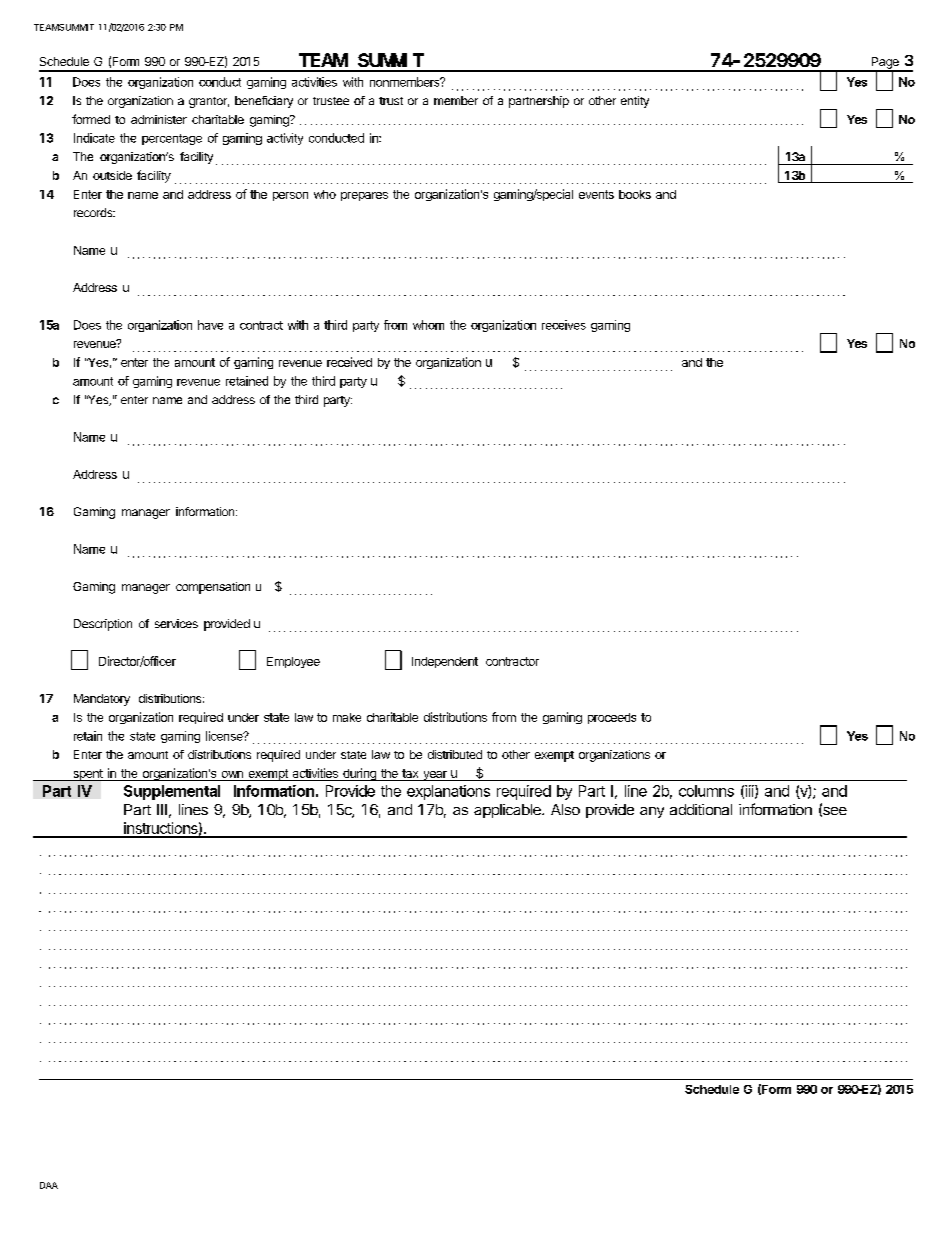 This image has width=952, height=1233. I want to click on applicable, so click(508, 811).
